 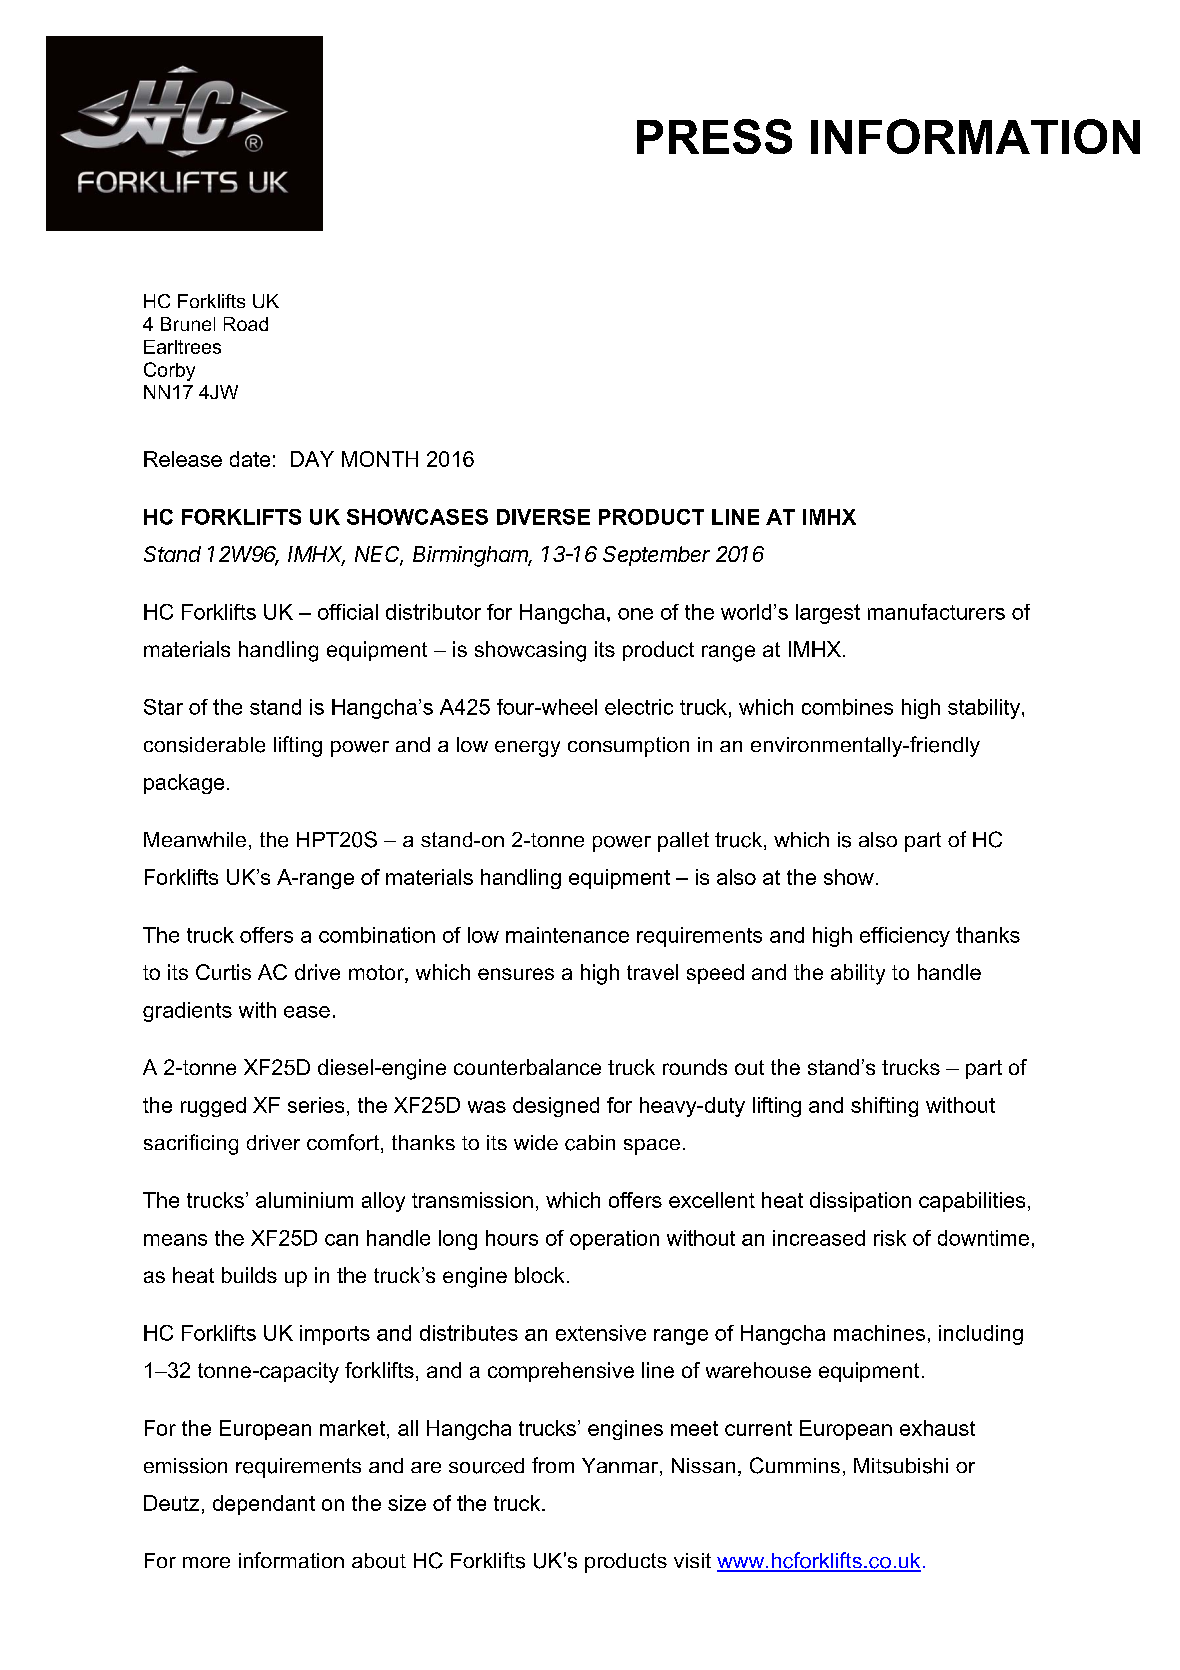 What do you see at coordinates (249, 1275) in the image?
I see `builds` at bounding box center [249, 1275].
